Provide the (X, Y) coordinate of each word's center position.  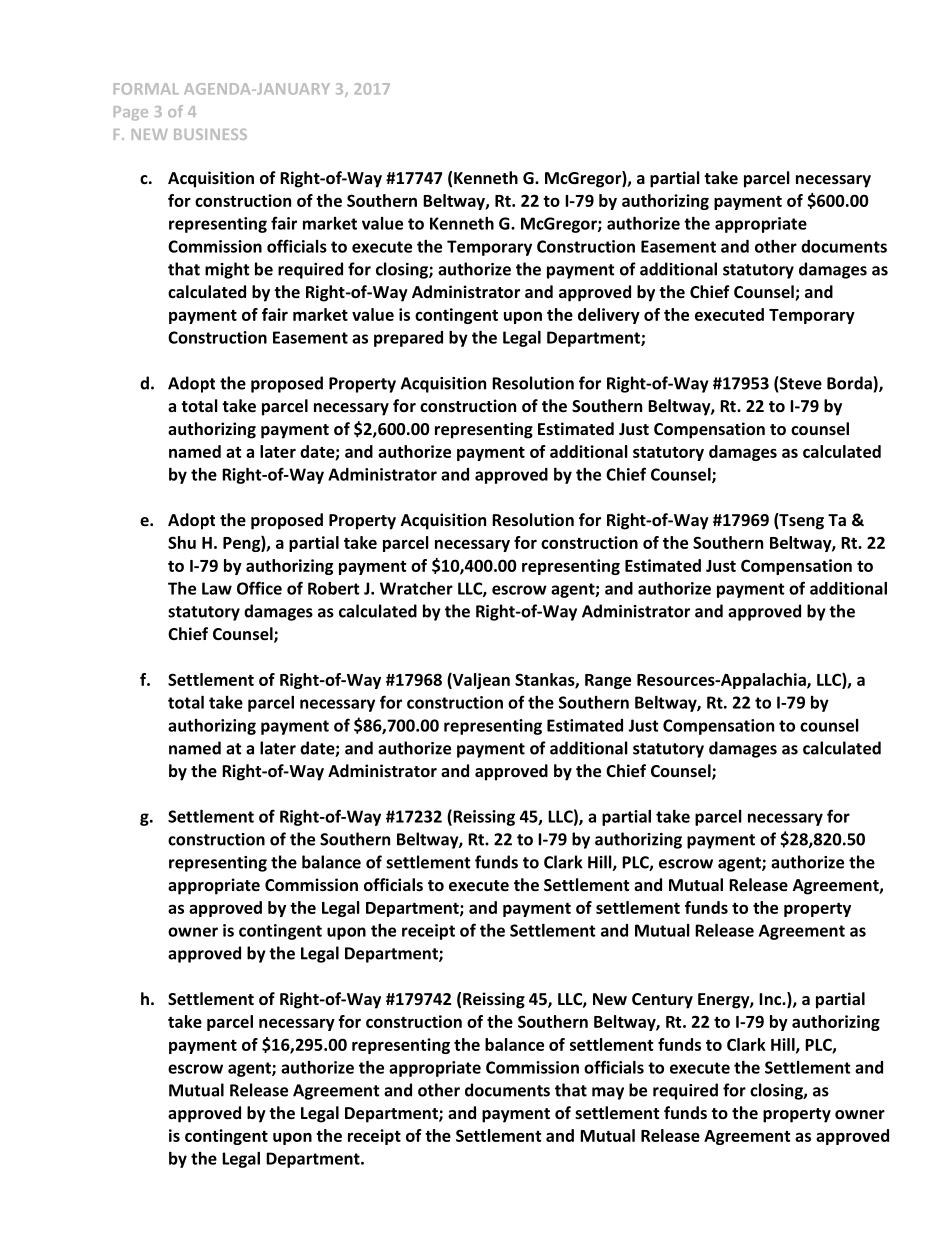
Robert (334, 588)
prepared (408, 339)
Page (131, 113)
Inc (771, 999)
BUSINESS (210, 134)
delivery (609, 316)
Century (662, 1001)
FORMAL (146, 89)
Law (217, 588)
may (608, 1093)
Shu (182, 542)
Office (259, 588)
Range (608, 681)
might (227, 270)
